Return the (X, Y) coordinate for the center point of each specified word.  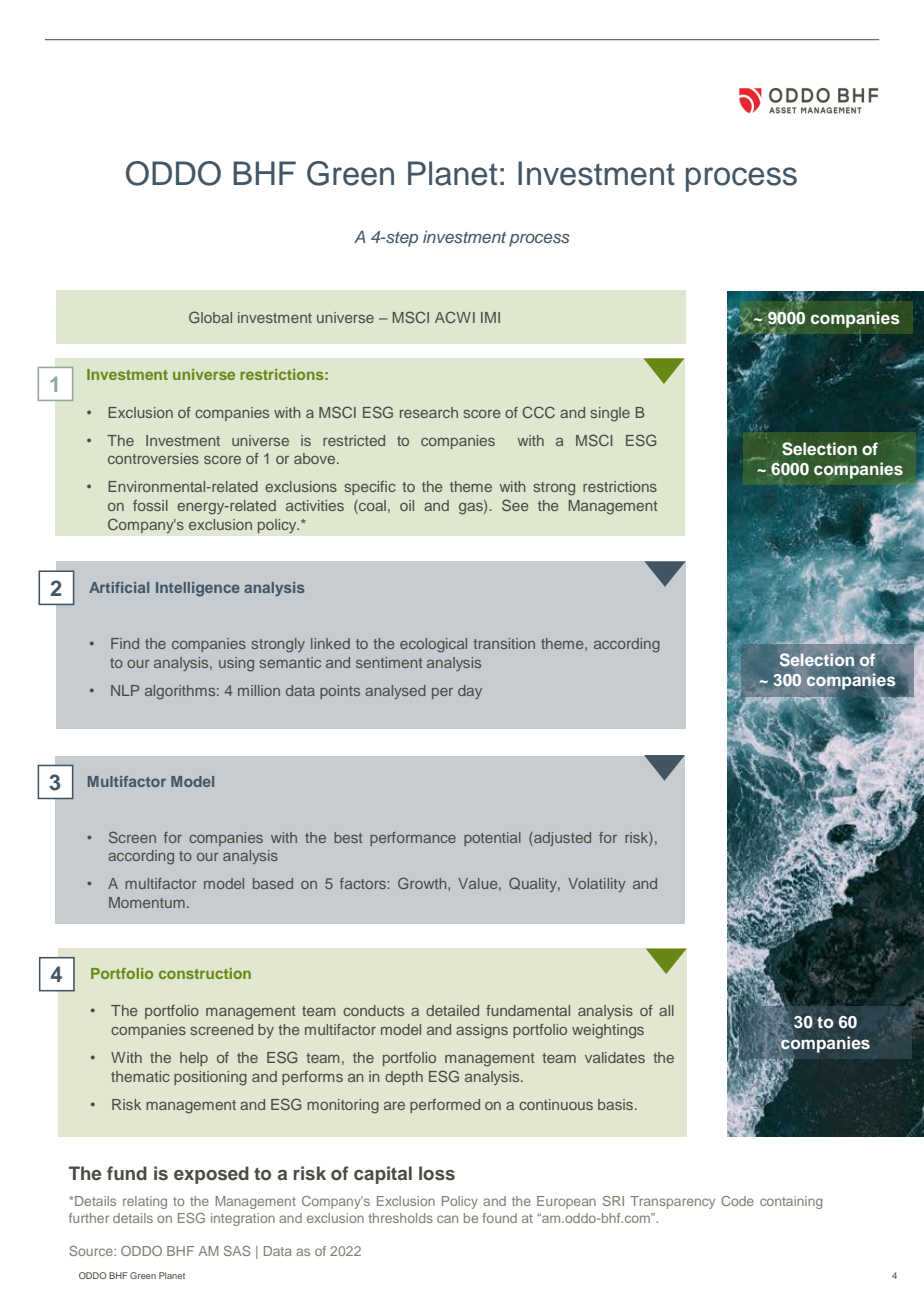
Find (125, 643)
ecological (433, 645)
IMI (490, 317)
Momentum (147, 902)
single (610, 414)
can (447, 1219)
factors (364, 883)
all (666, 1010)
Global (210, 317)
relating (145, 1202)
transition (504, 643)
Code (737, 1201)
